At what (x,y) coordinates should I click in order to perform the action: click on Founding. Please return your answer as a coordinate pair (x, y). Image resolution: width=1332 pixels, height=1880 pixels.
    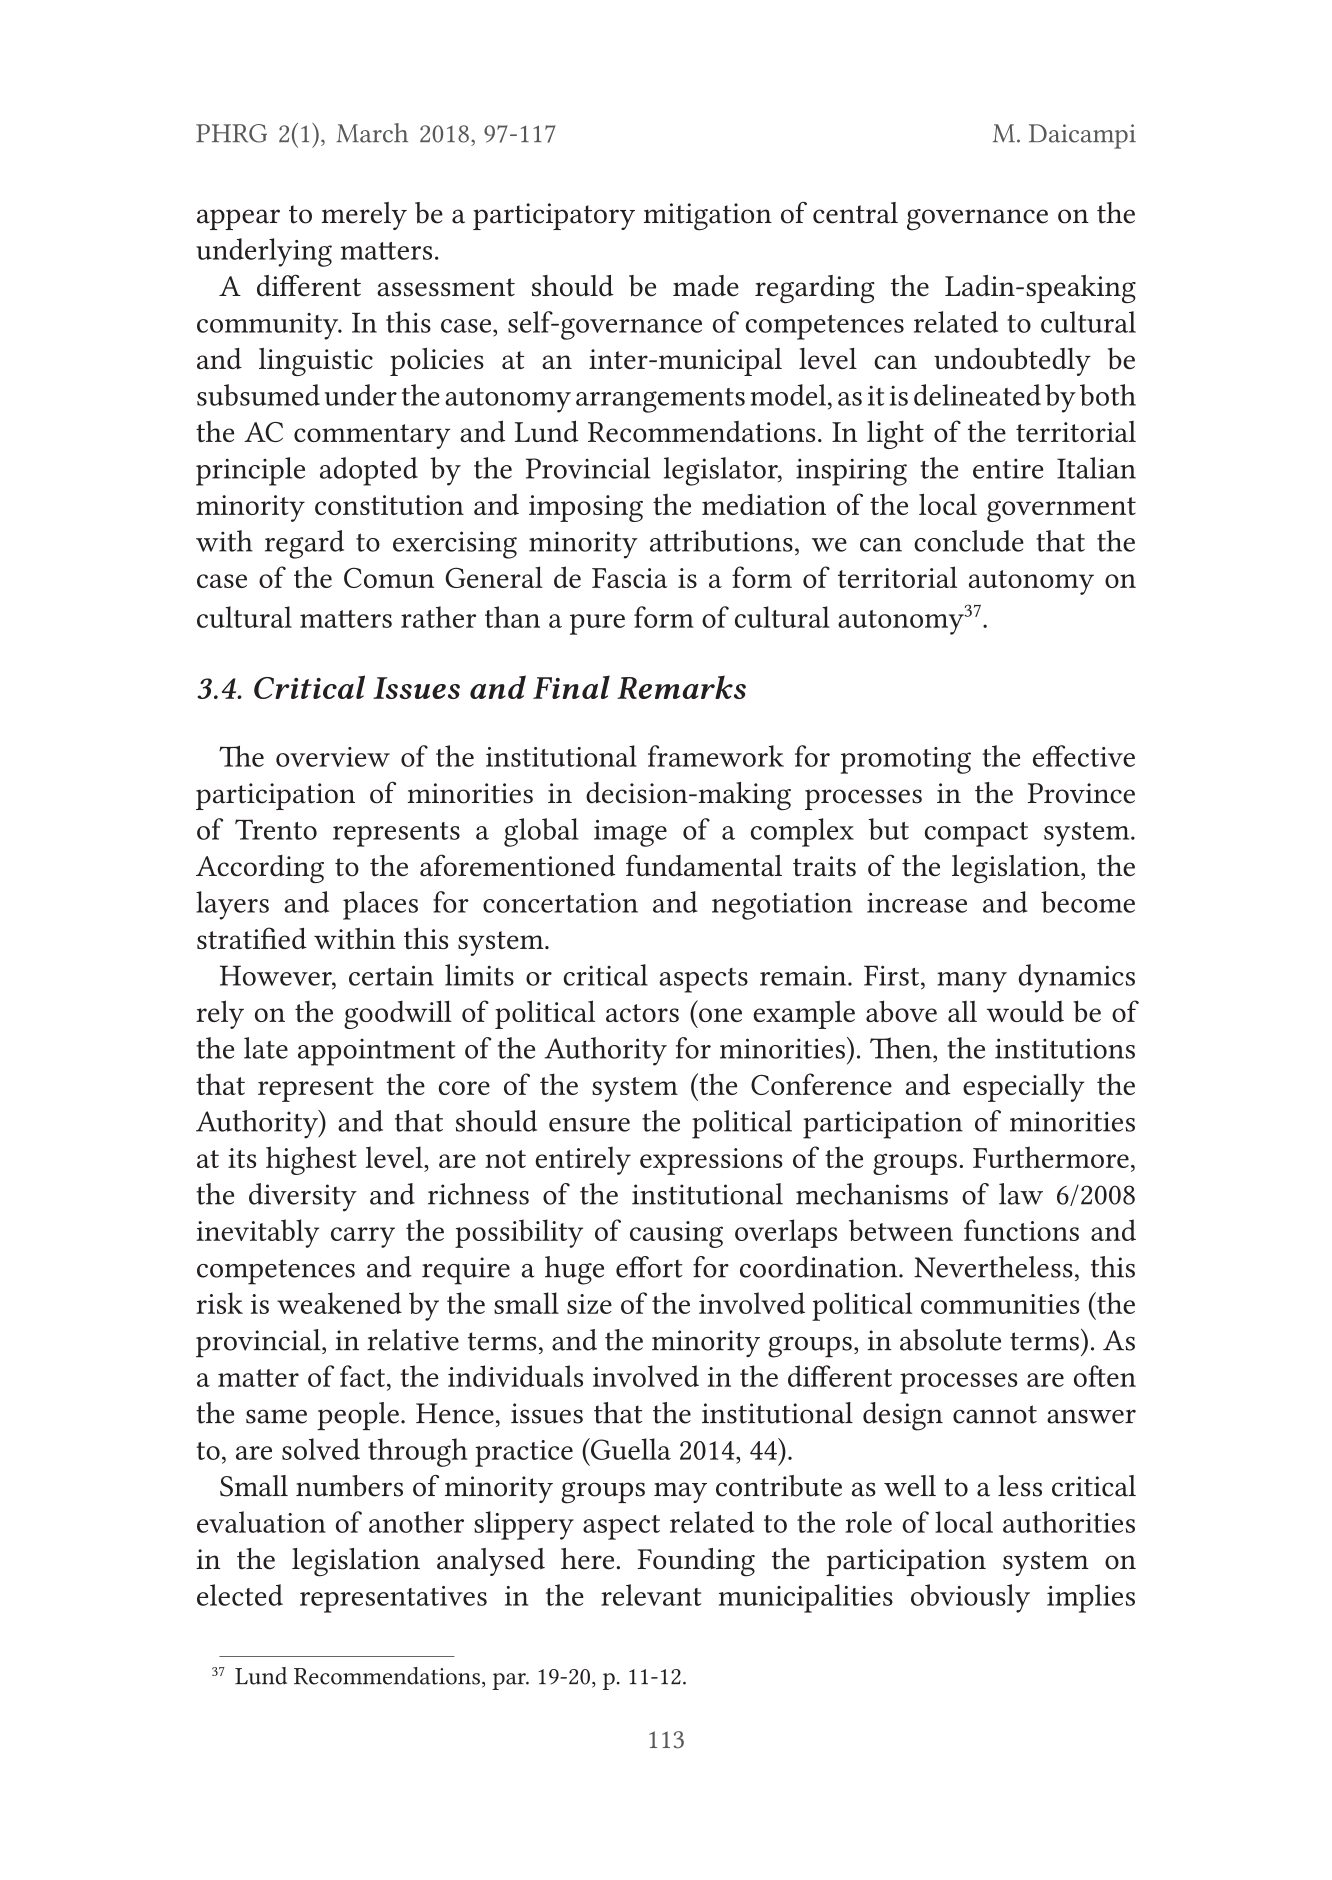
    Looking at the image, I should click on (696, 1562).
